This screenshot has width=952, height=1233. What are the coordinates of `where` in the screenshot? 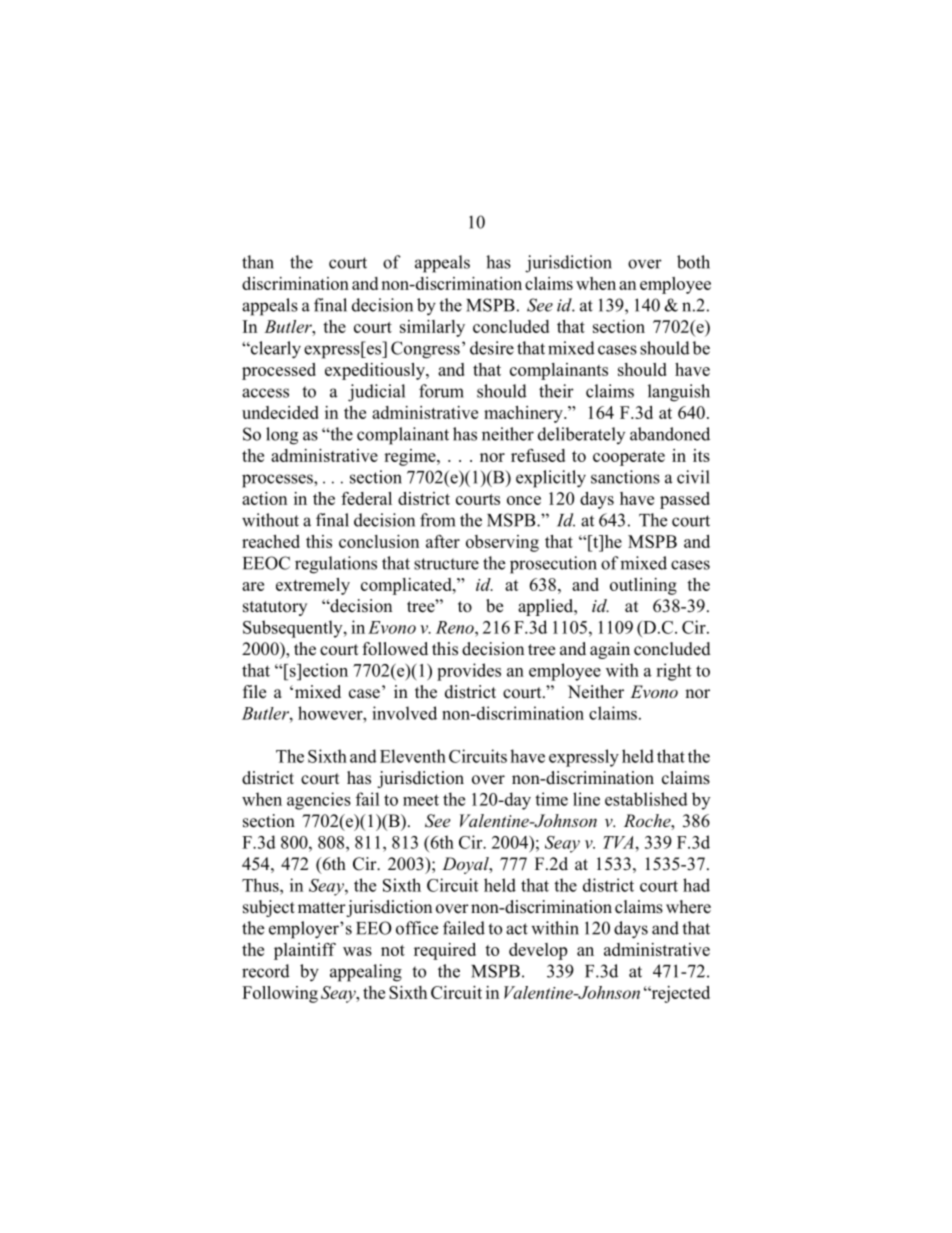 It's located at (688, 907).
